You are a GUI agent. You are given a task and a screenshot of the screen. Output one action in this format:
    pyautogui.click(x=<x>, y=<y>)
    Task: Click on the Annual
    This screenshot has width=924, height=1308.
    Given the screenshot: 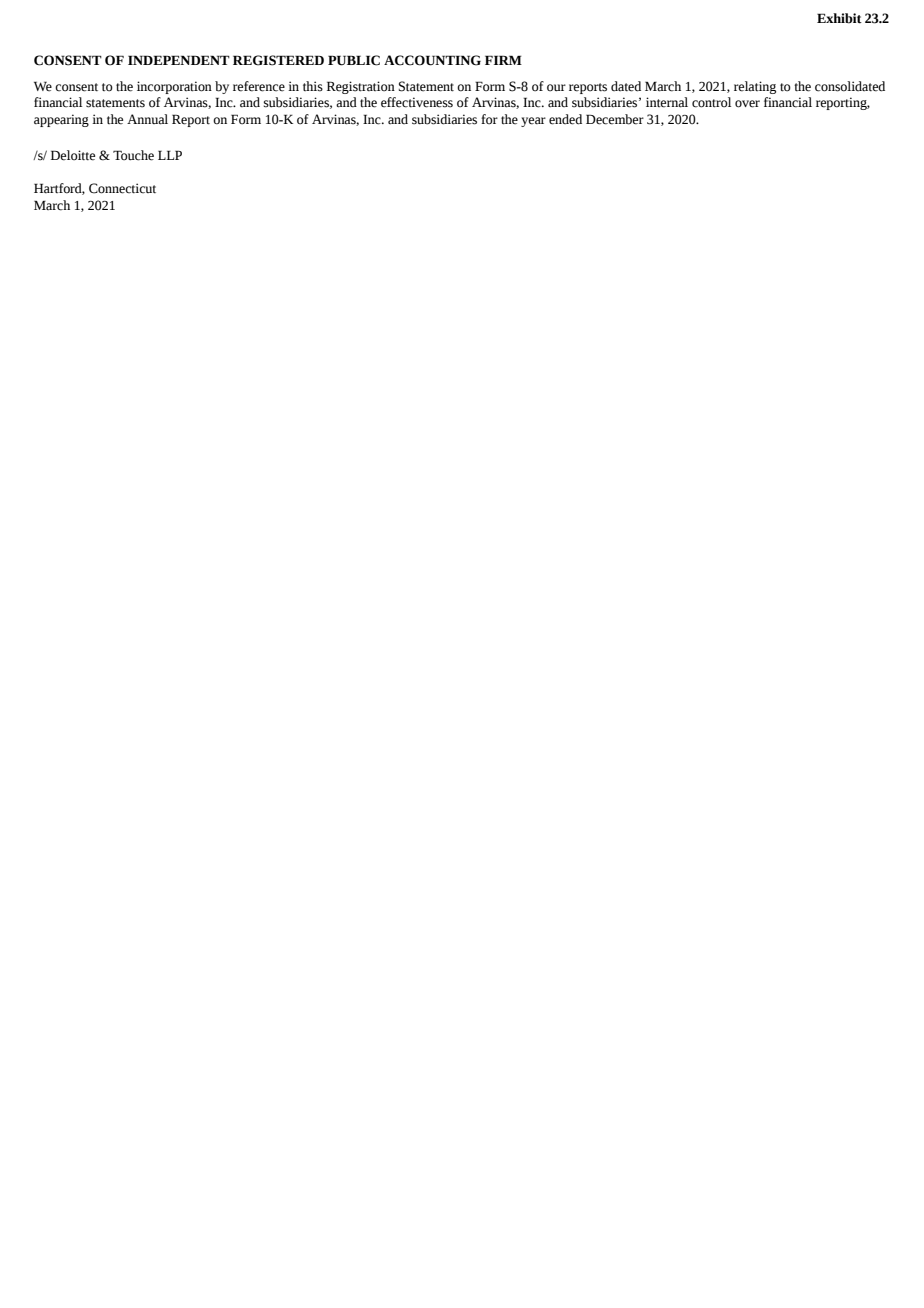 What is the action you would take?
    pyautogui.click(x=147, y=119)
